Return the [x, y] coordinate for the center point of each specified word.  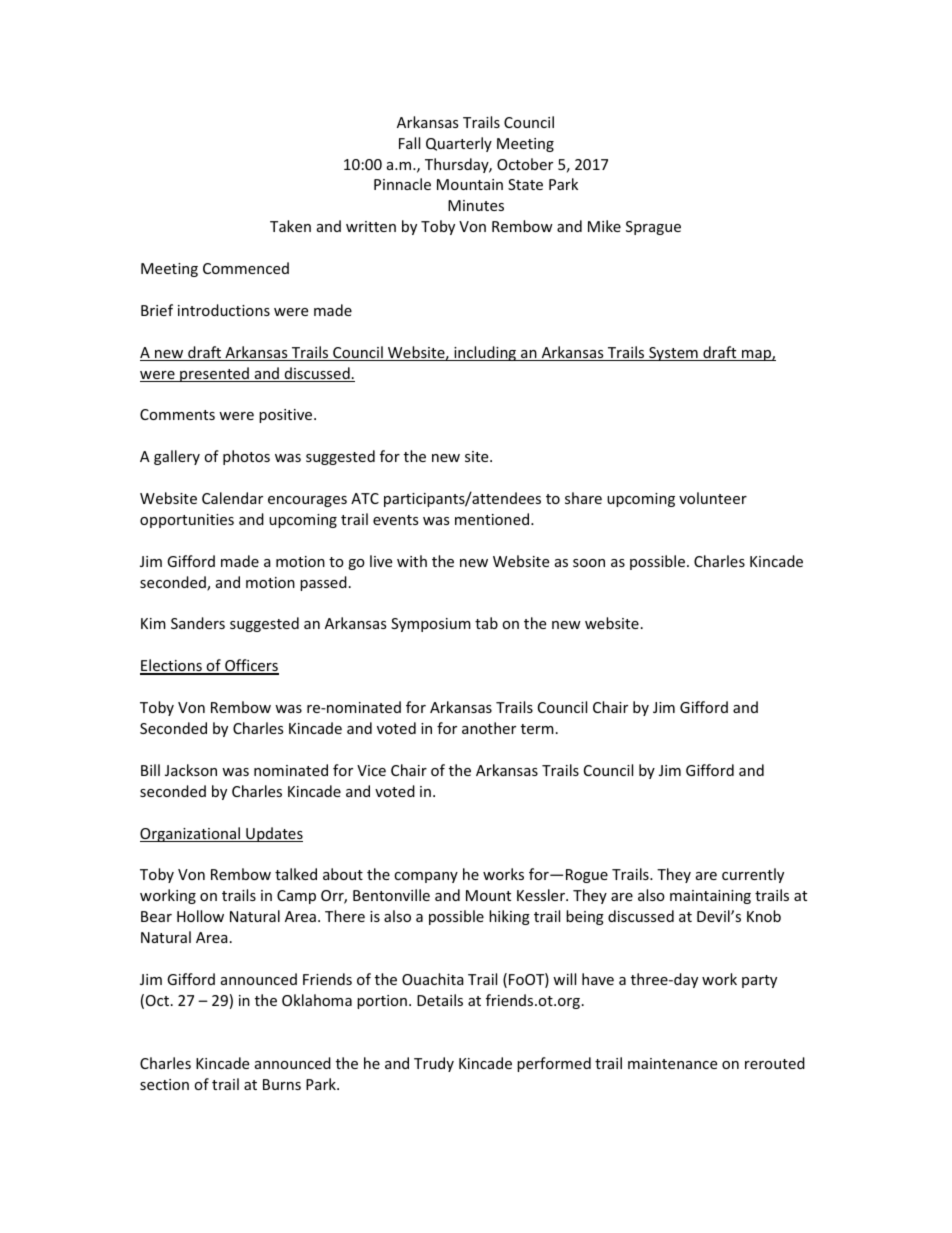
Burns [282, 1084]
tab [486, 623]
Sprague [653, 228]
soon [589, 563]
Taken [290, 226]
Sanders [198, 623]
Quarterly [459, 144]
